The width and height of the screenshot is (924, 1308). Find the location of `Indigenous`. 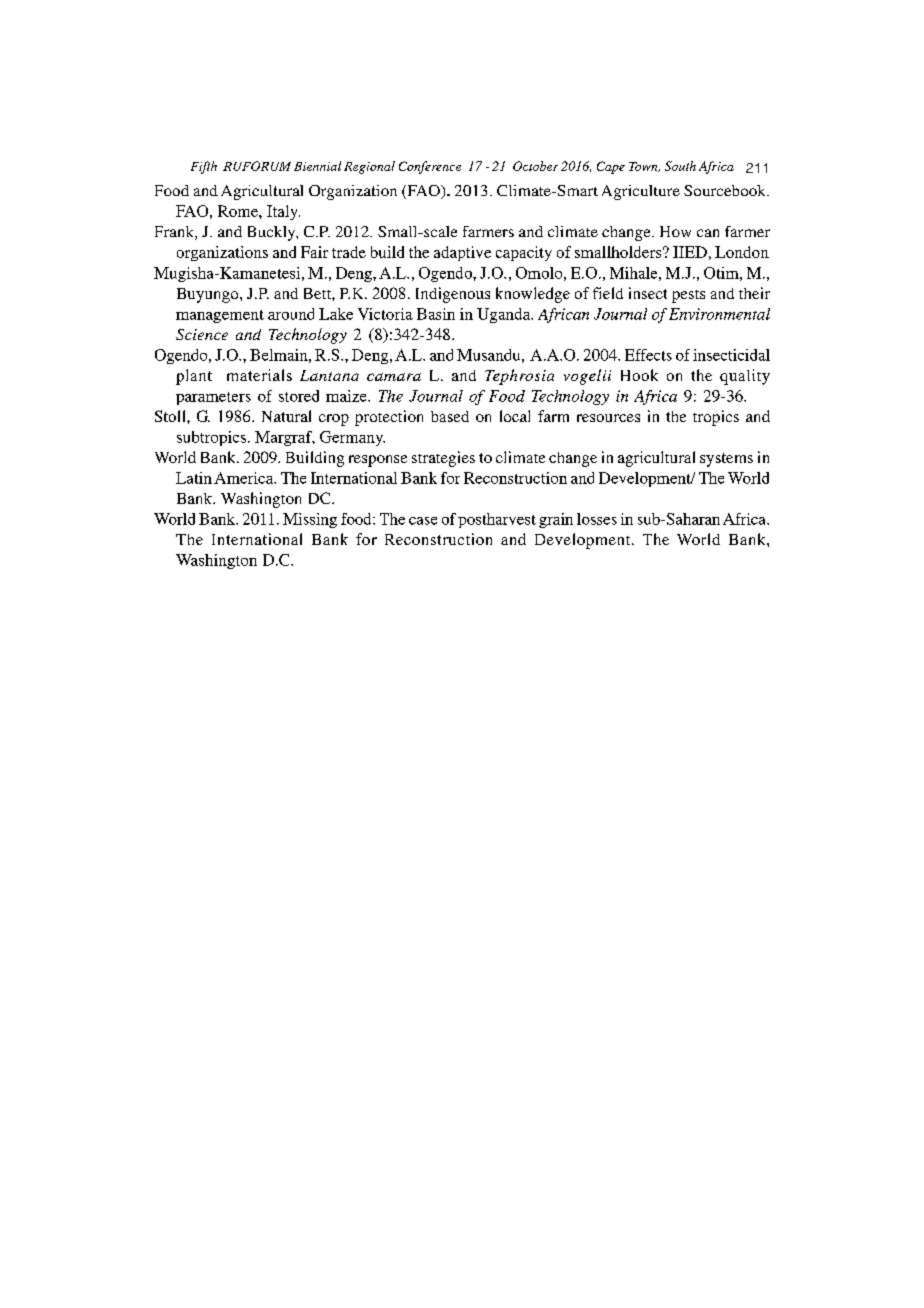

Indigenous is located at coordinates (453, 295).
